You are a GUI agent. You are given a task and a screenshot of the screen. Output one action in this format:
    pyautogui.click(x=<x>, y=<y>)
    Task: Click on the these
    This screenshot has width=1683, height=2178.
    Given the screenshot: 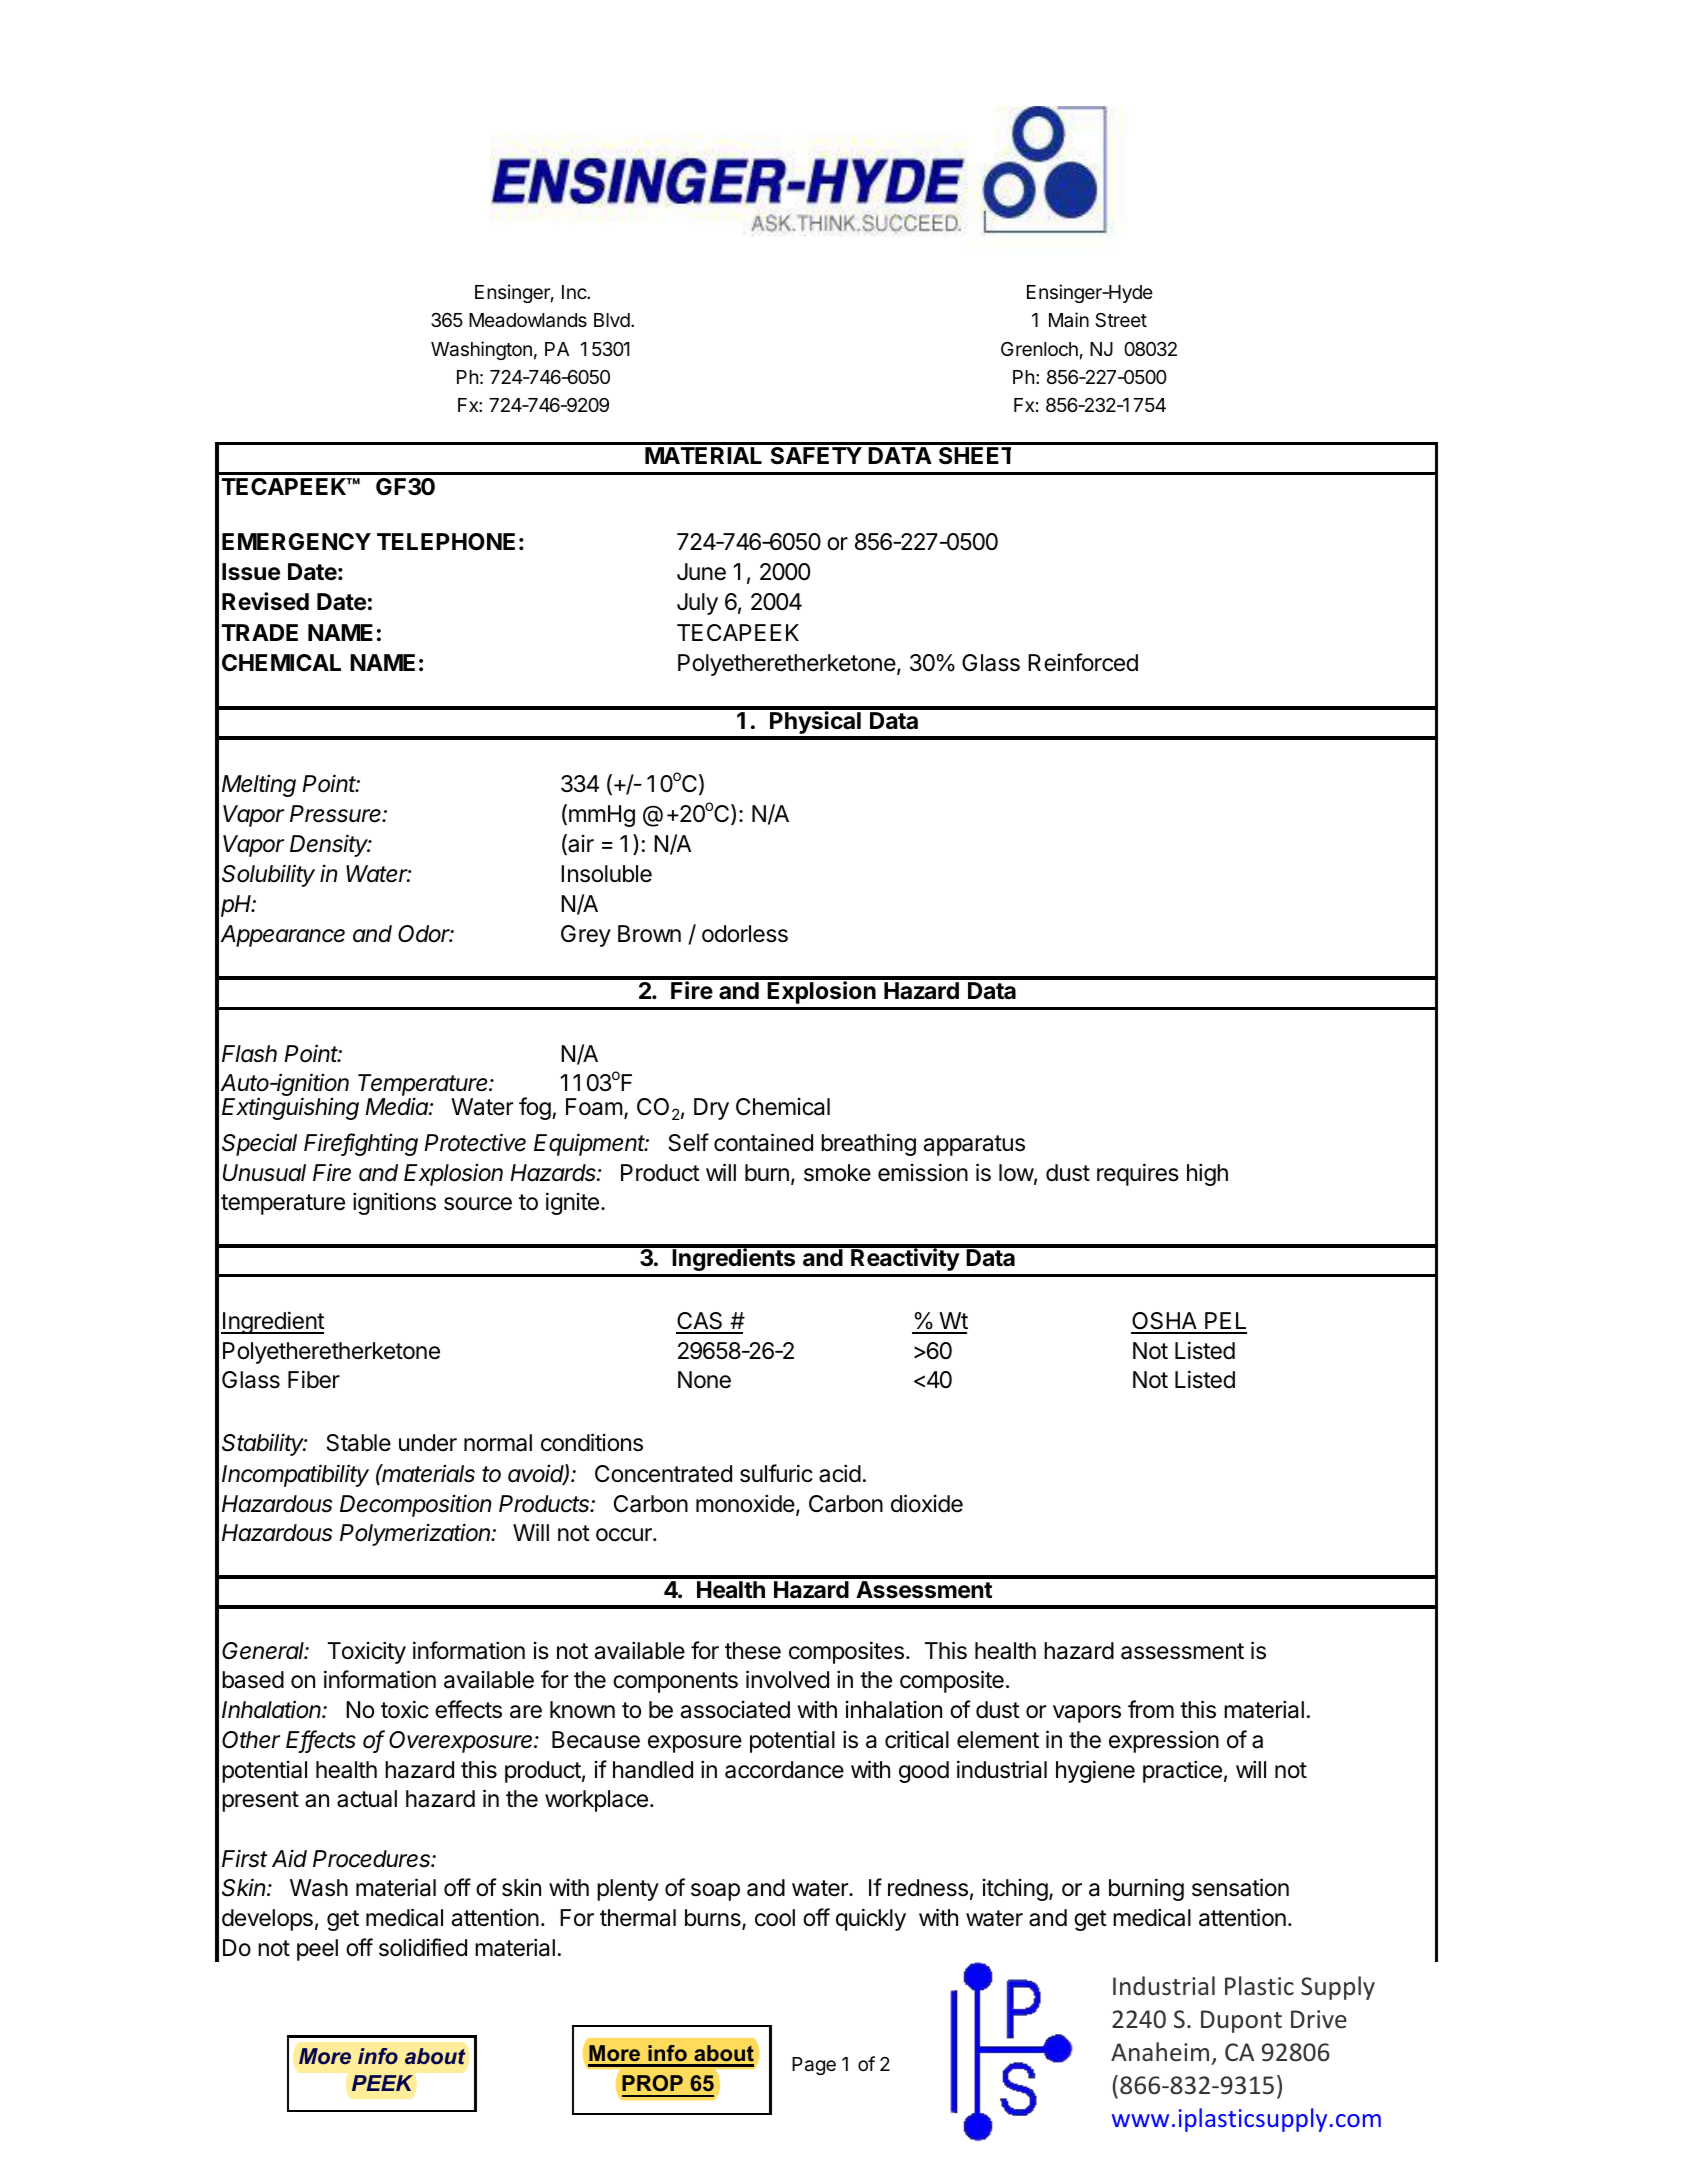 What is the action you would take?
    pyautogui.click(x=753, y=1651)
